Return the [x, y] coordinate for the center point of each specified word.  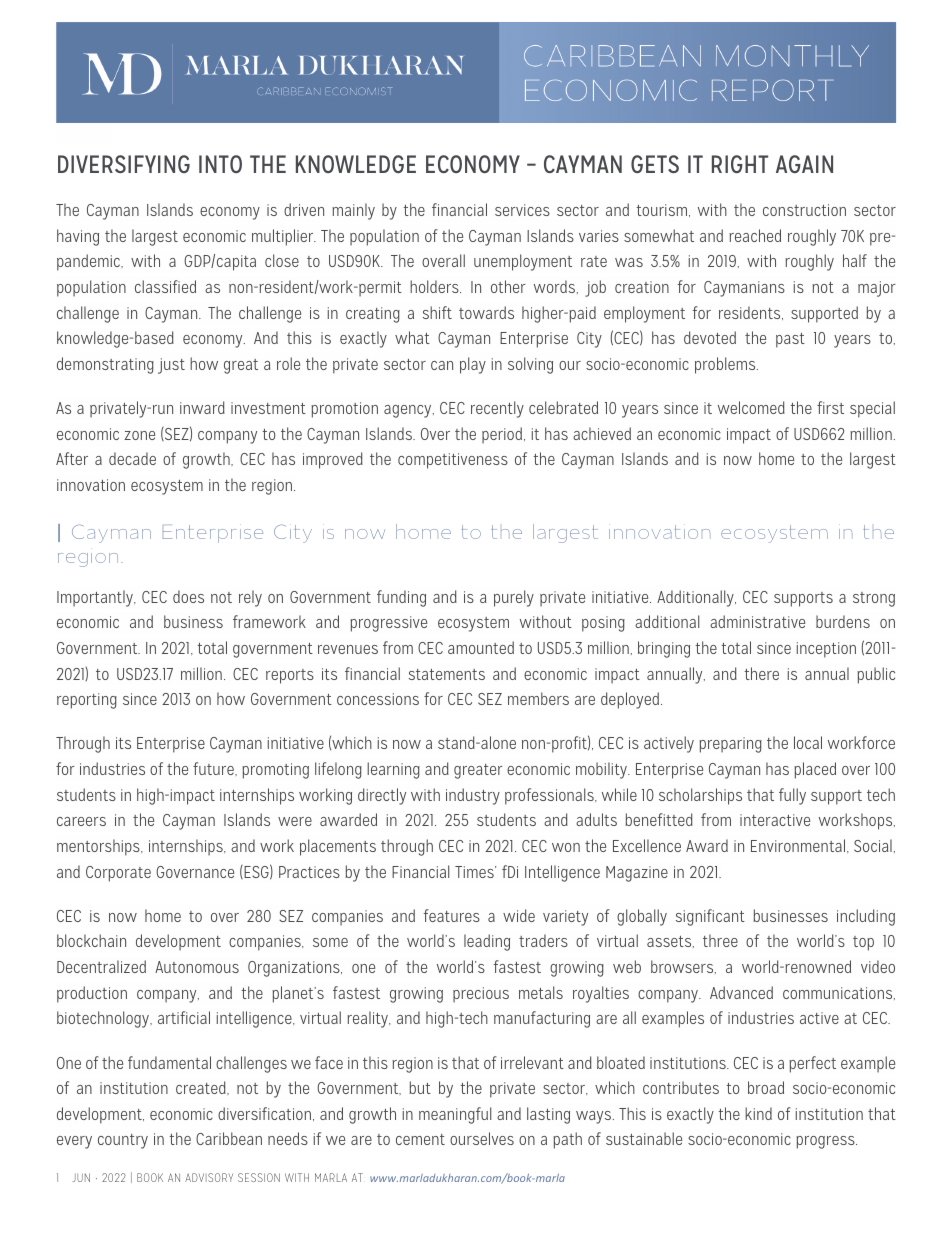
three [720, 940]
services [522, 210]
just [171, 366]
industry [473, 796]
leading [487, 942]
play [473, 365]
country [123, 1141]
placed [815, 770]
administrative [757, 621]
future [214, 768]
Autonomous [197, 967]
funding [401, 598]
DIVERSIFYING [124, 164]
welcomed [751, 407]
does [188, 596]
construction [804, 210]
